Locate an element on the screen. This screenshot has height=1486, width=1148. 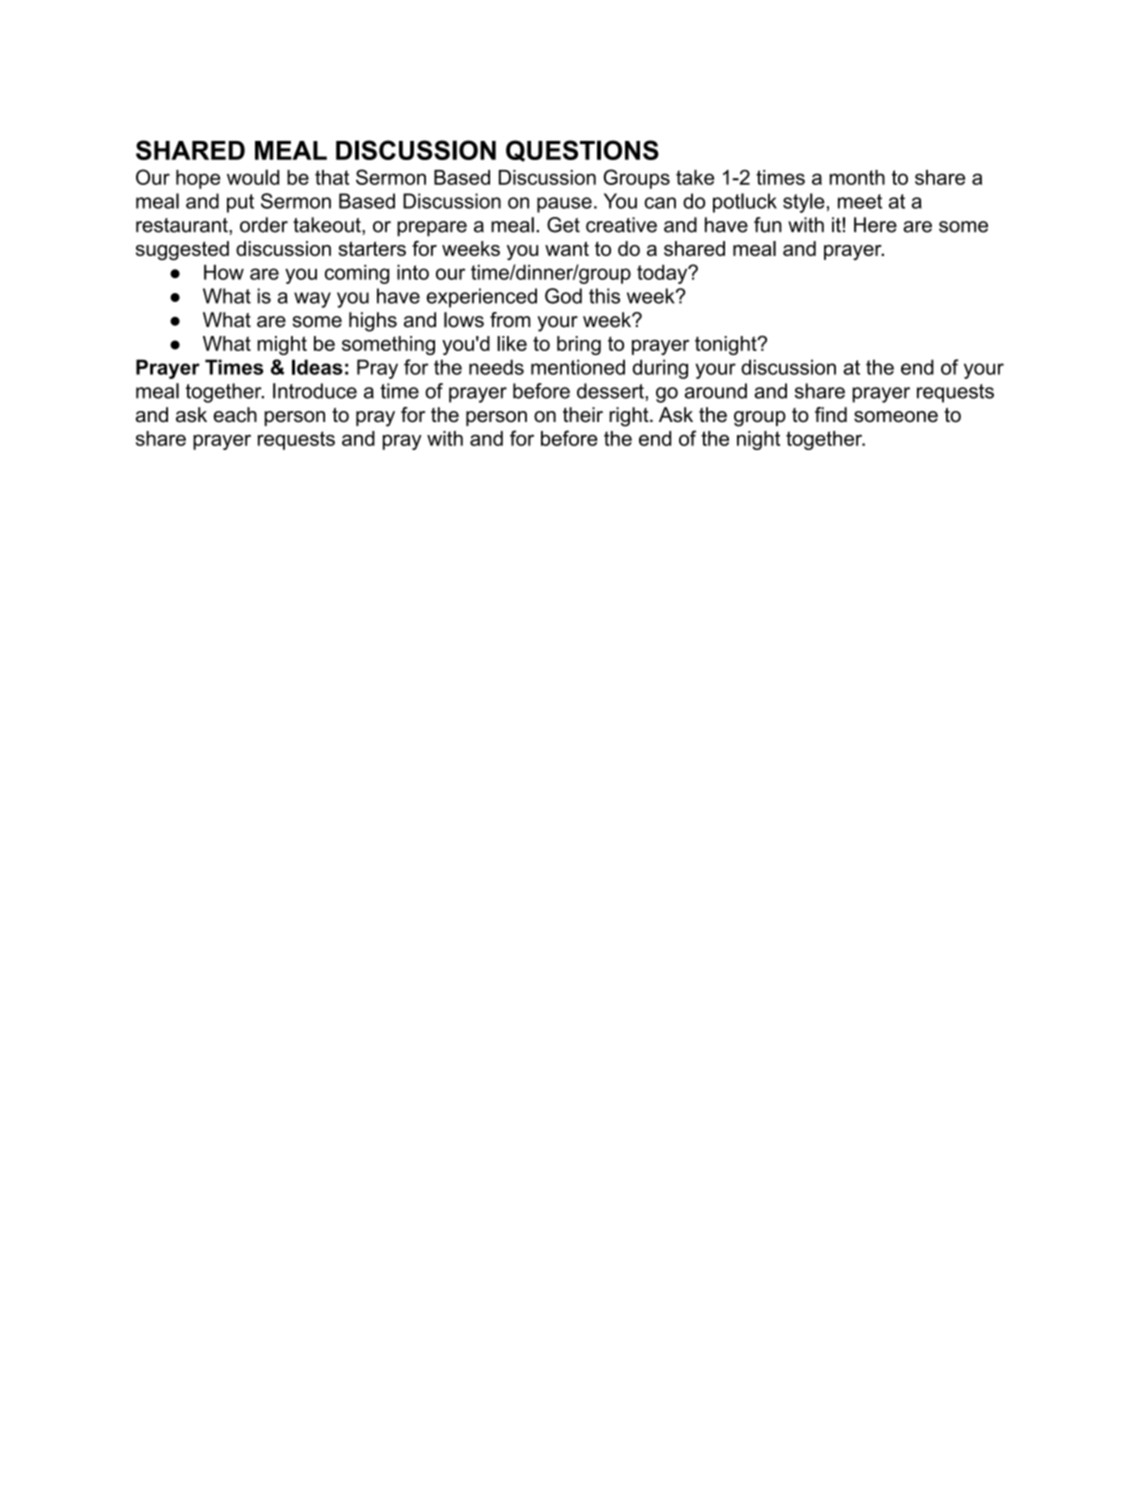
month is located at coordinates (857, 177).
